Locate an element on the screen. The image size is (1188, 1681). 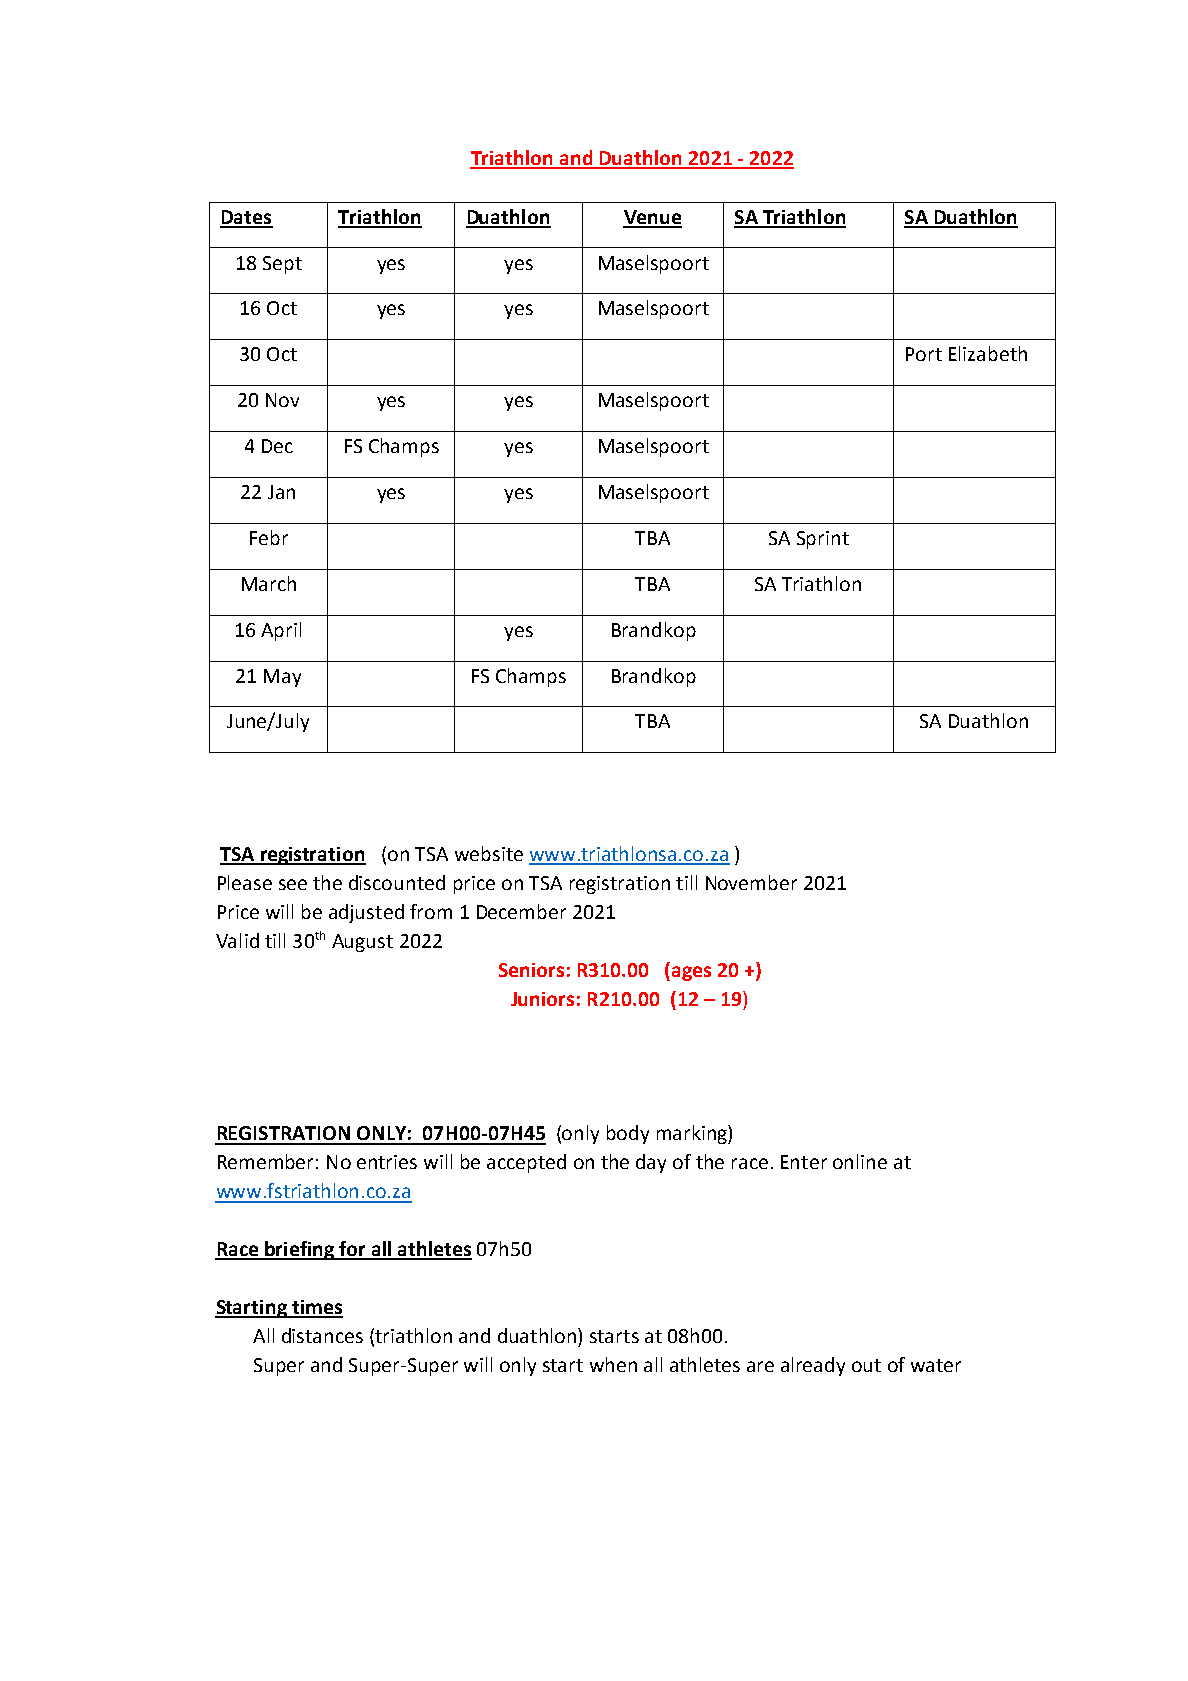
Sept is located at coordinates (282, 265).
